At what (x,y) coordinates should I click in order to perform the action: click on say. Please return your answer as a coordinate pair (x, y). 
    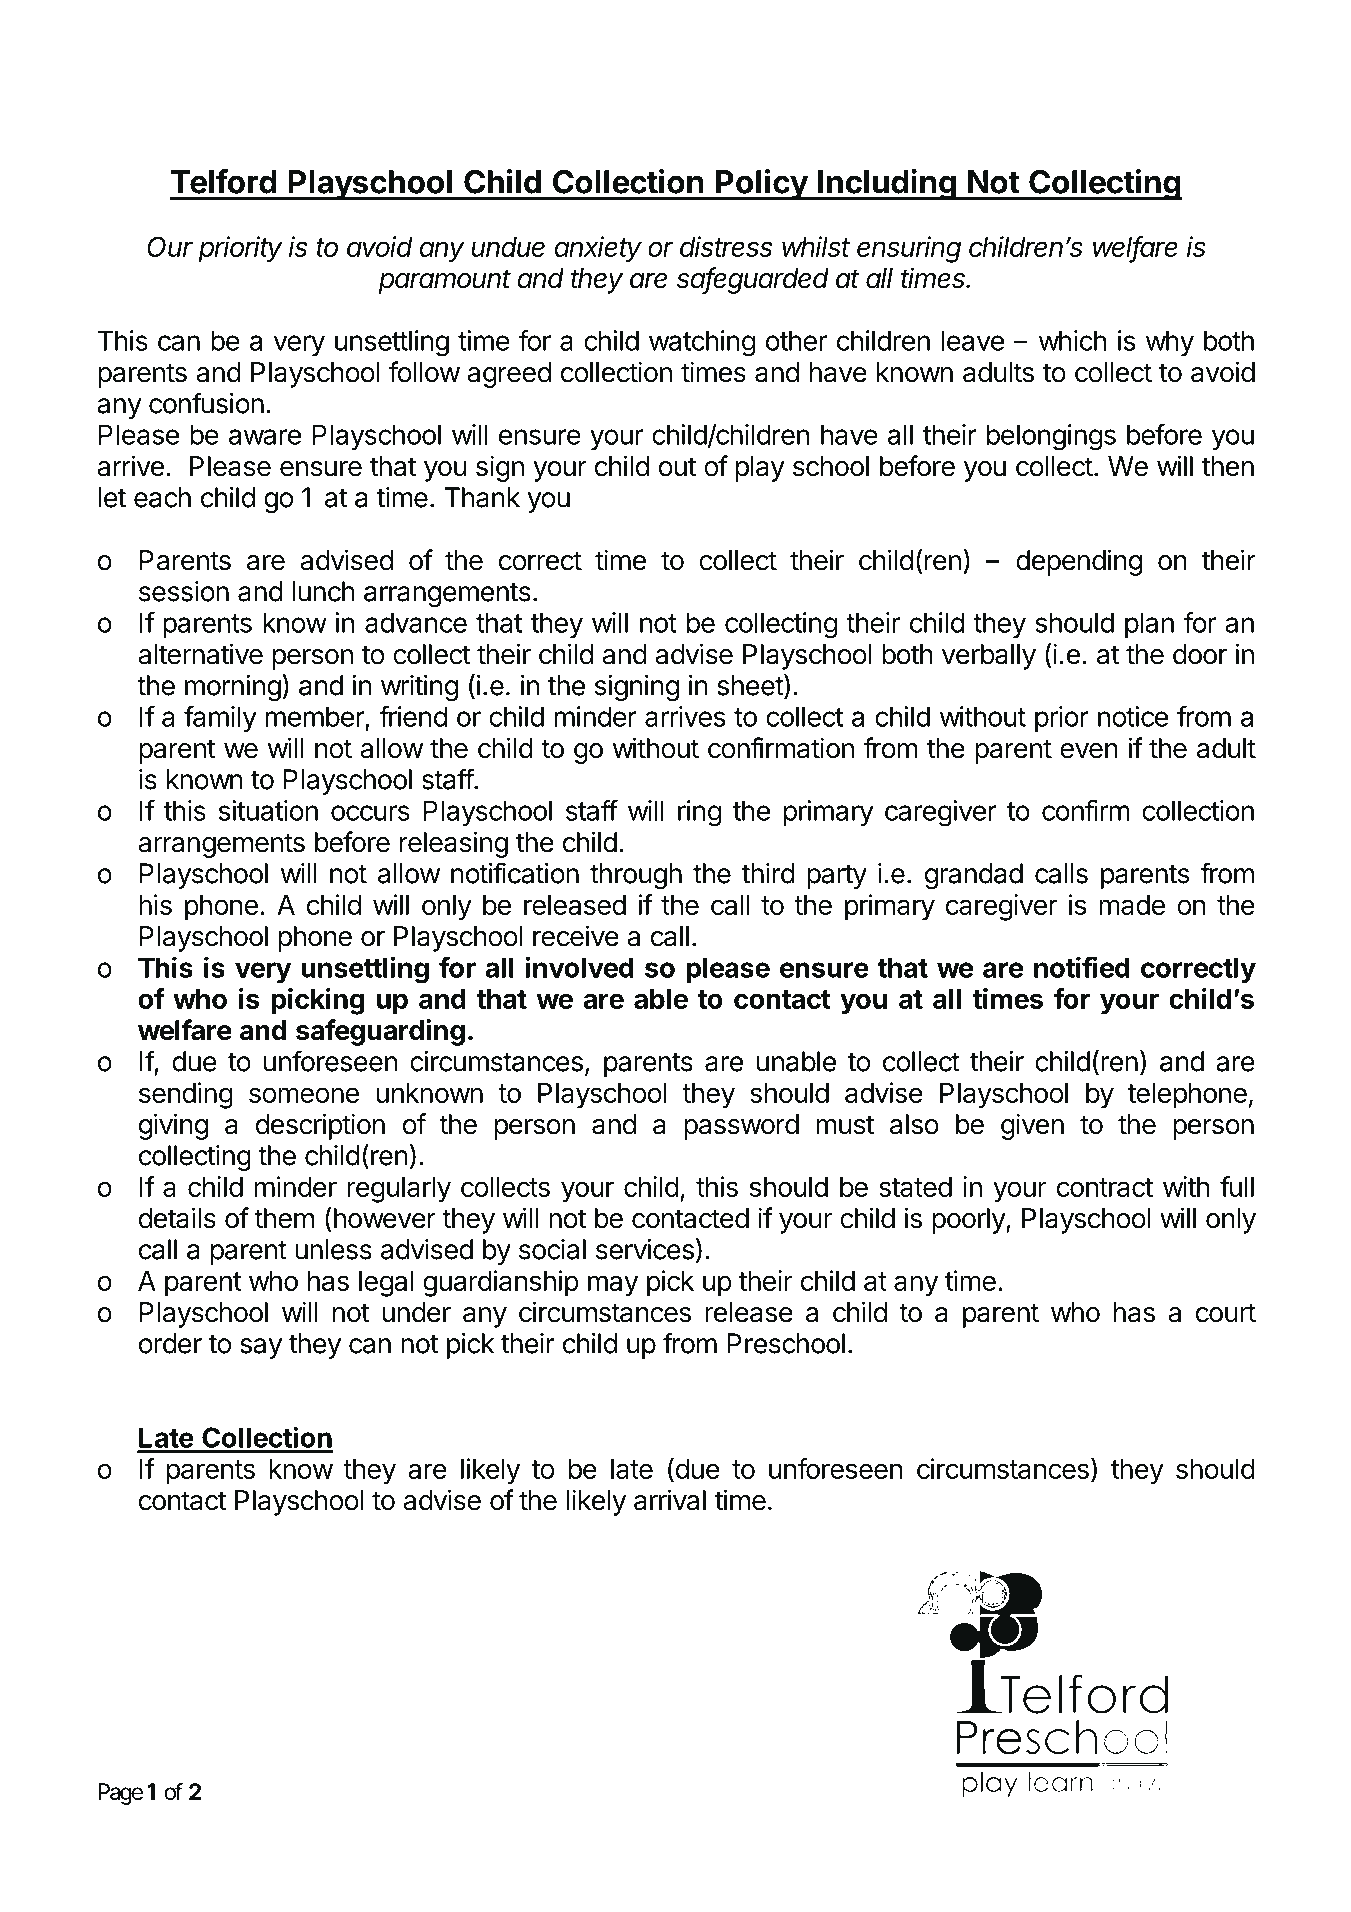
    Looking at the image, I should click on (261, 1348).
